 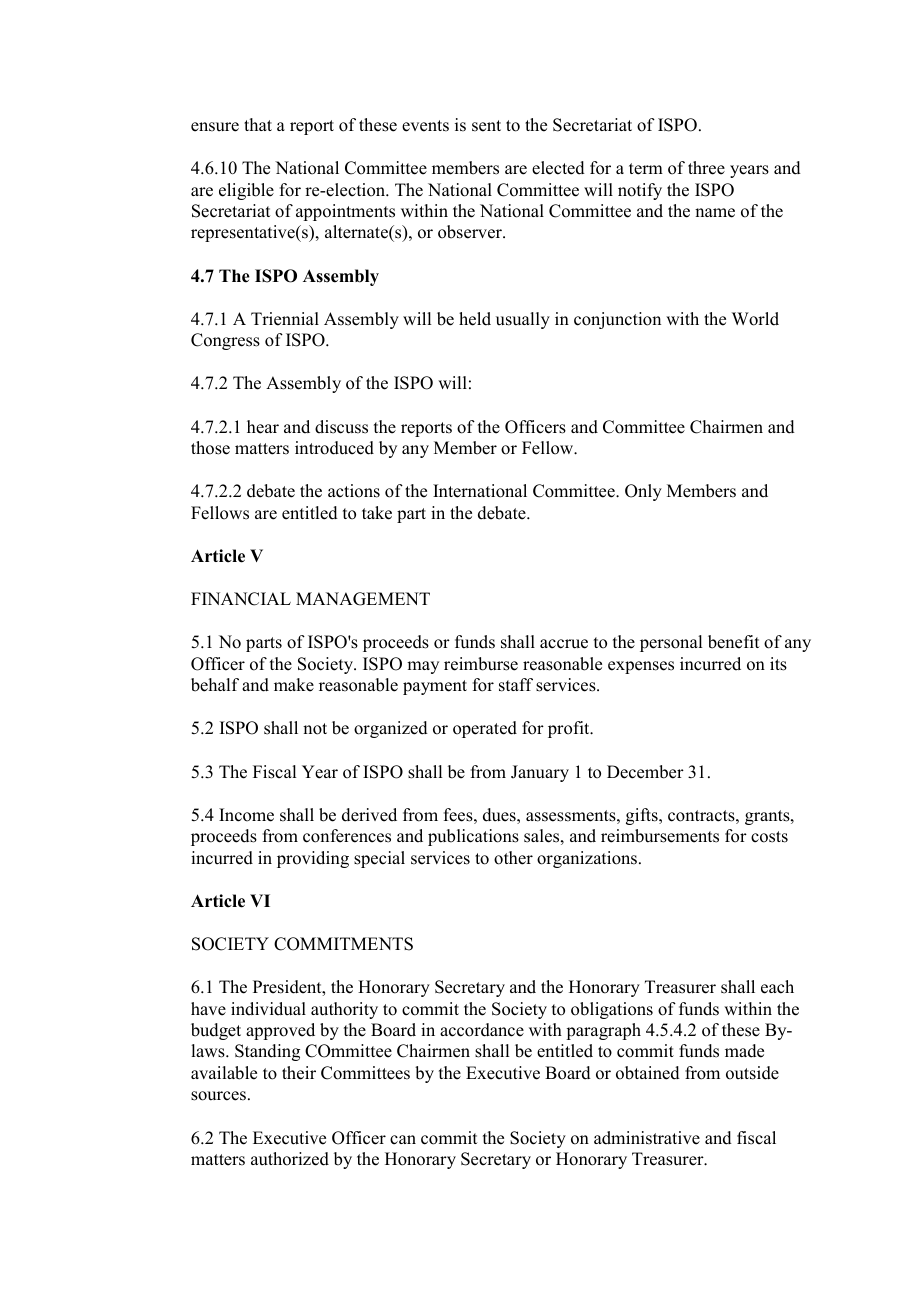 I want to click on staff, so click(x=516, y=685).
